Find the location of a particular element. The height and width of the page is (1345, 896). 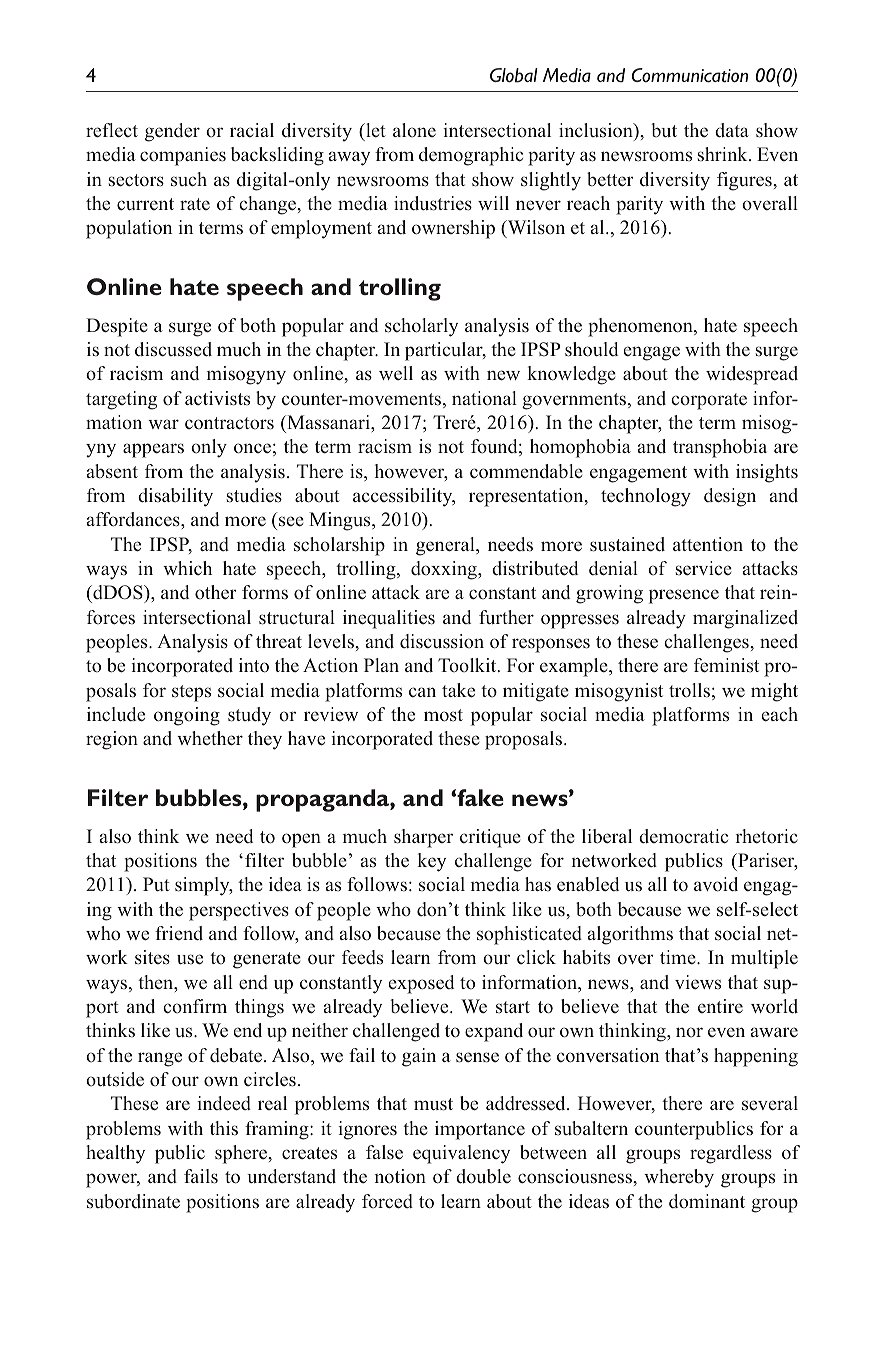

phenomenon is located at coordinates (641, 327).
